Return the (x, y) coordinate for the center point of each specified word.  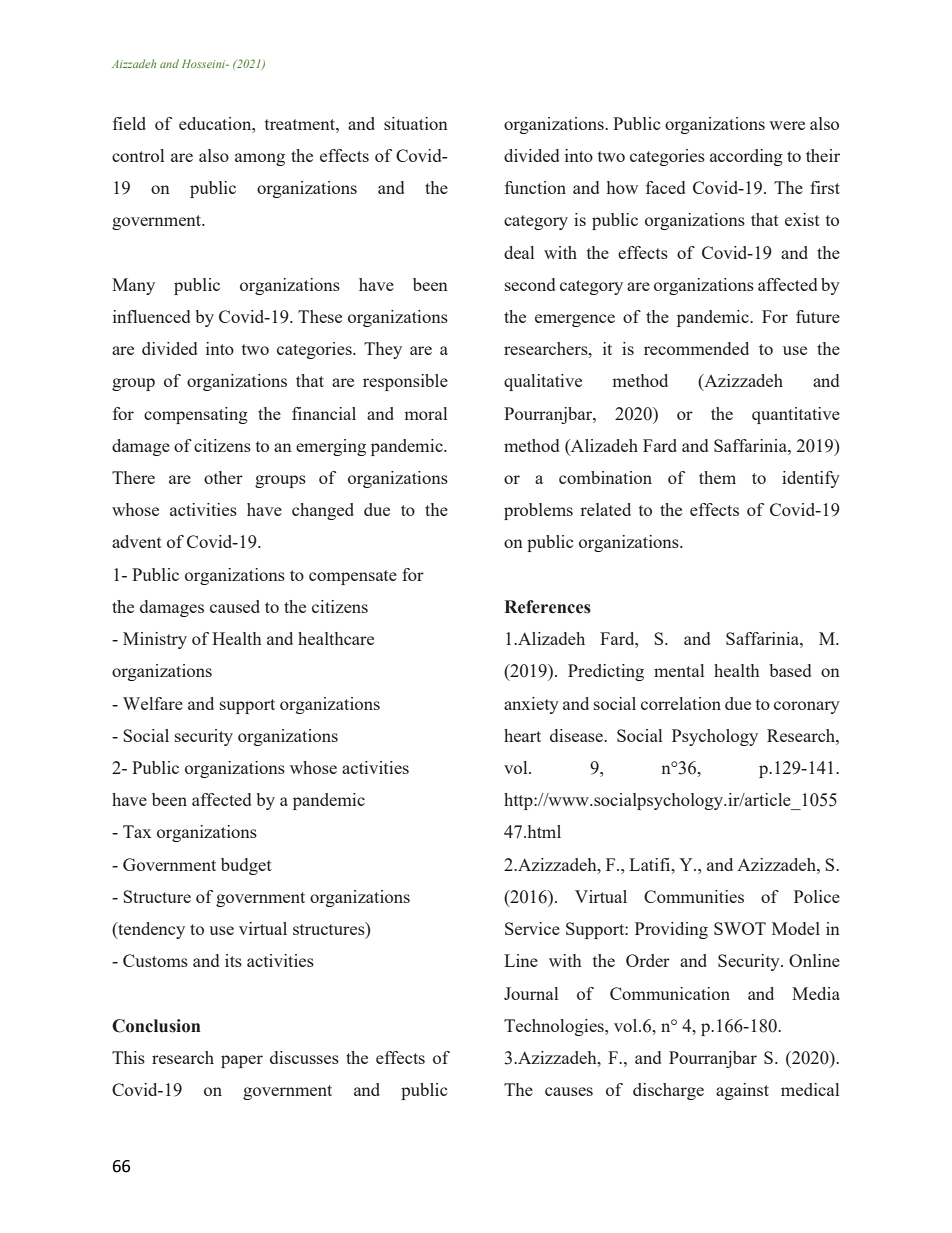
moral (425, 413)
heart (522, 735)
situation (416, 123)
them (717, 477)
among (260, 159)
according (746, 157)
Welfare (153, 703)
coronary (807, 707)
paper (242, 1061)
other (223, 477)
